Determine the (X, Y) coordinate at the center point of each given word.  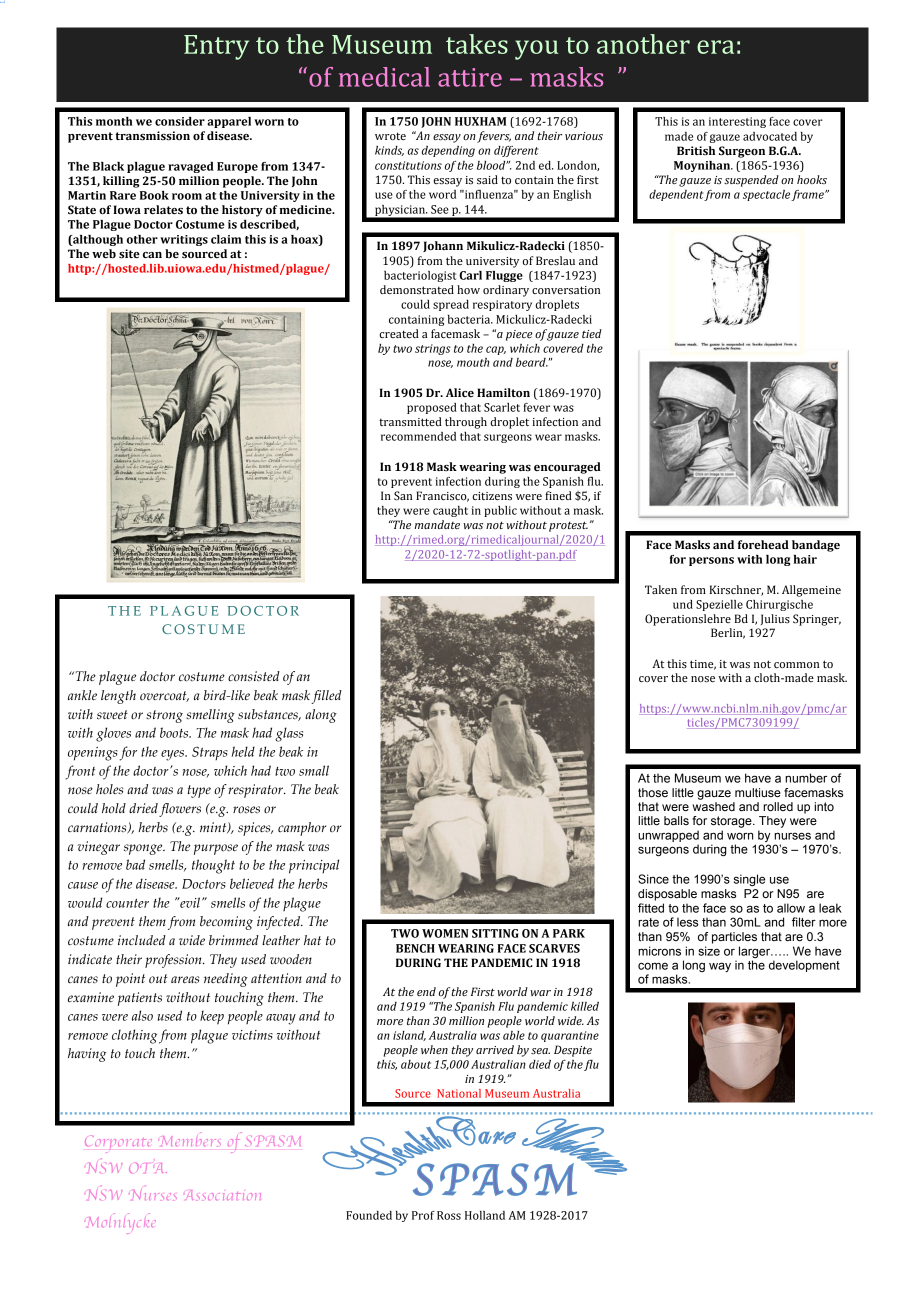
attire (470, 77)
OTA (148, 1168)
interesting (737, 122)
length (118, 697)
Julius (775, 619)
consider (180, 121)
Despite (573, 1051)
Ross (449, 1215)
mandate (437, 524)
